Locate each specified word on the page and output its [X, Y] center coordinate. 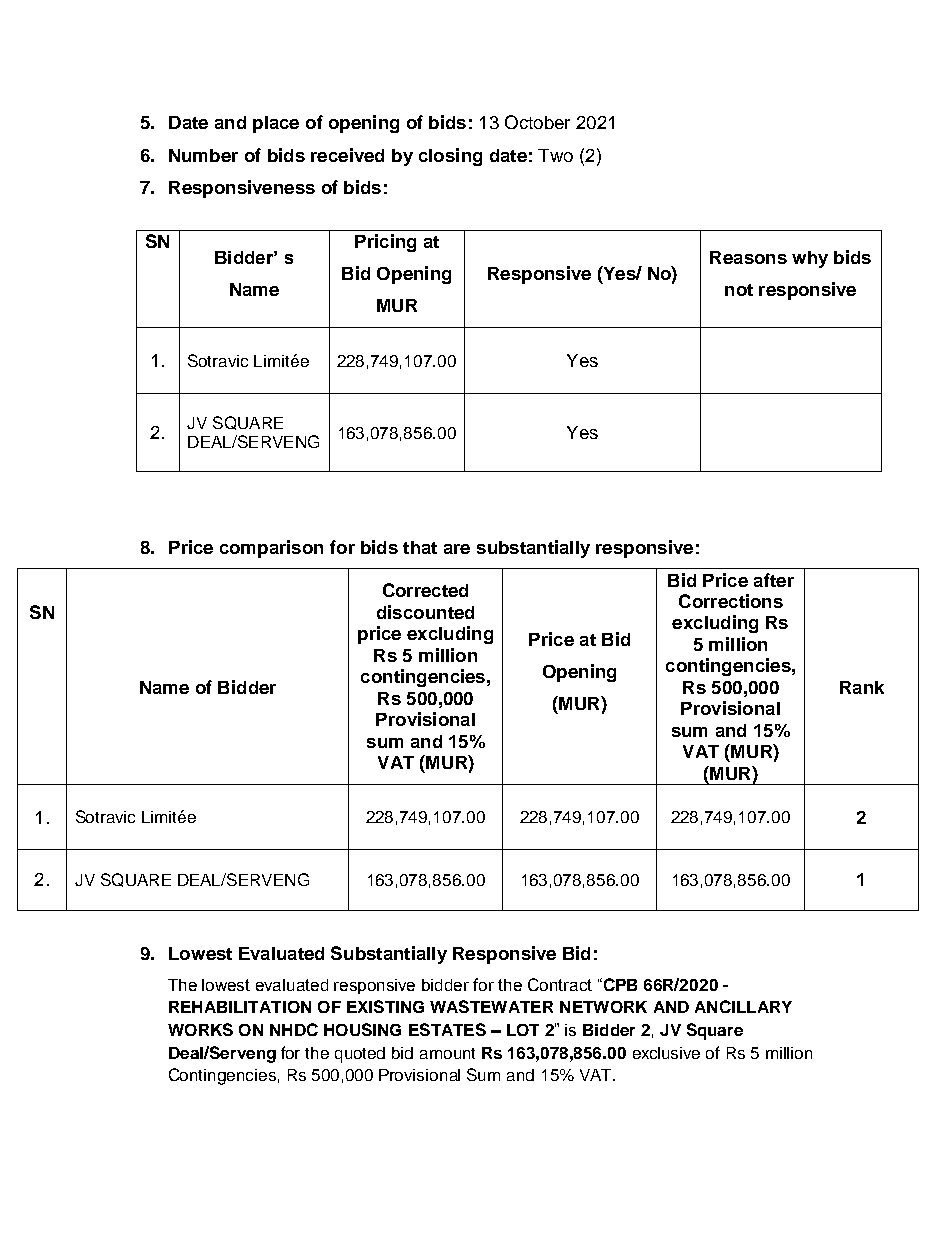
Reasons [748, 257]
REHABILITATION [240, 1007]
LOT [523, 1030]
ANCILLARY [743, 1006]
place [276, 124]
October [537, 122]
